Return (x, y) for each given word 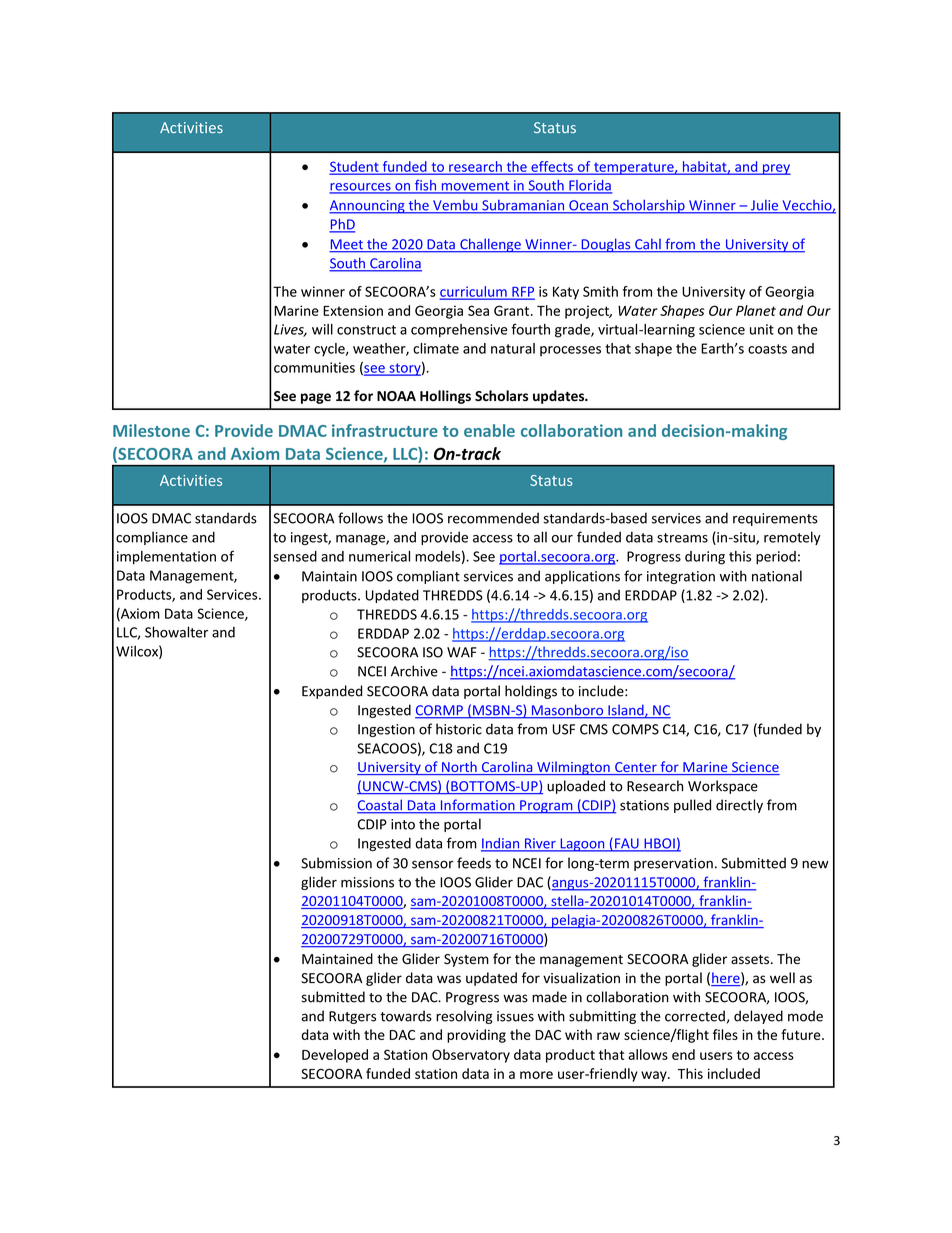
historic (459, 729)
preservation (673, 864)
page (316, 398)
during (705, 558)
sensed (295, 556)
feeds (474, 863)
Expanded (332, 692)
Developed (335, 1056)
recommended (493, 518)
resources (361, 188)
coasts (767, 349)
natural (513, 348)
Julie (764, 206)
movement (475, 187)
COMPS (635, 729)
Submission (336, 863)
